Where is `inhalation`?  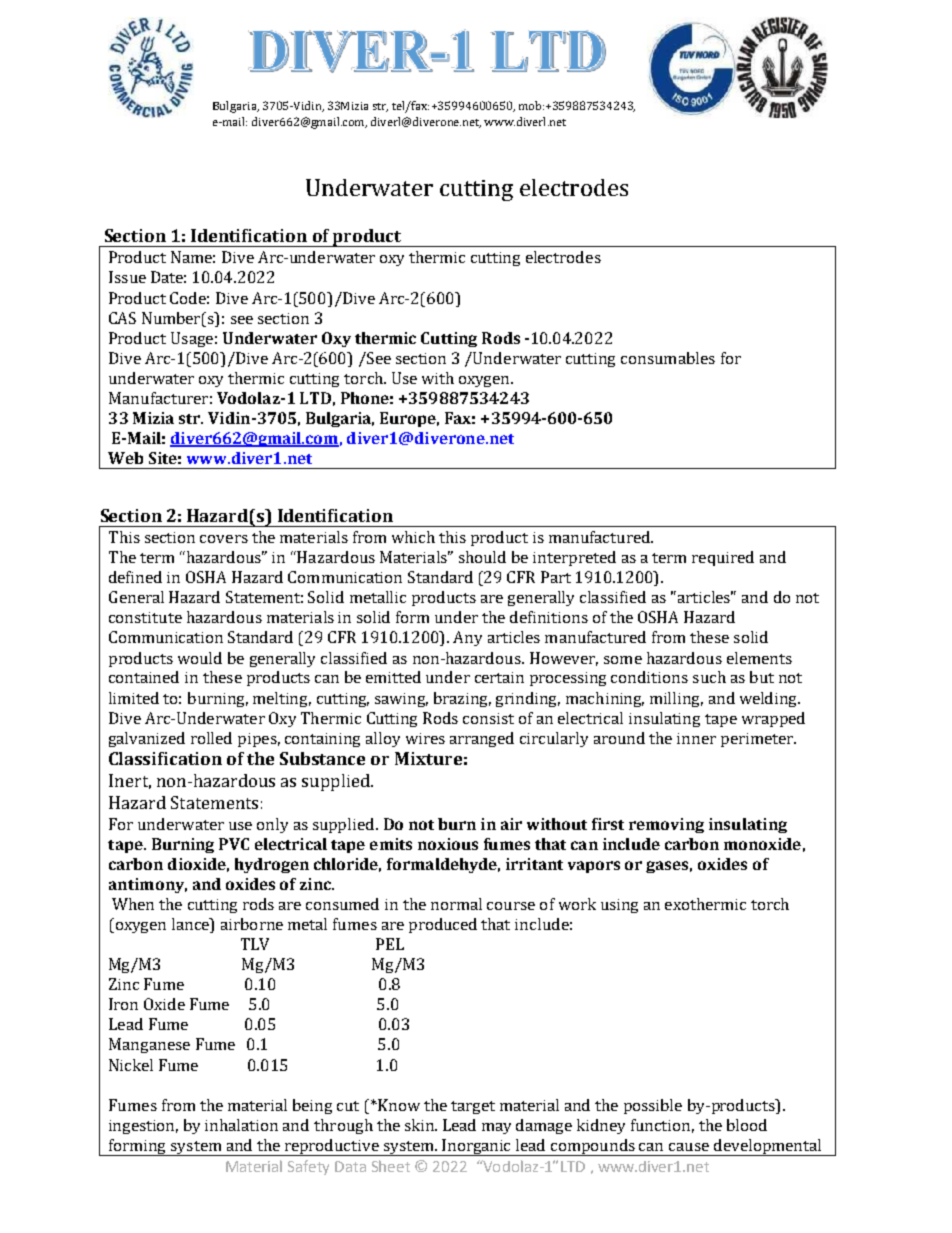
inhalation is located at coordinates (241, 1125).
